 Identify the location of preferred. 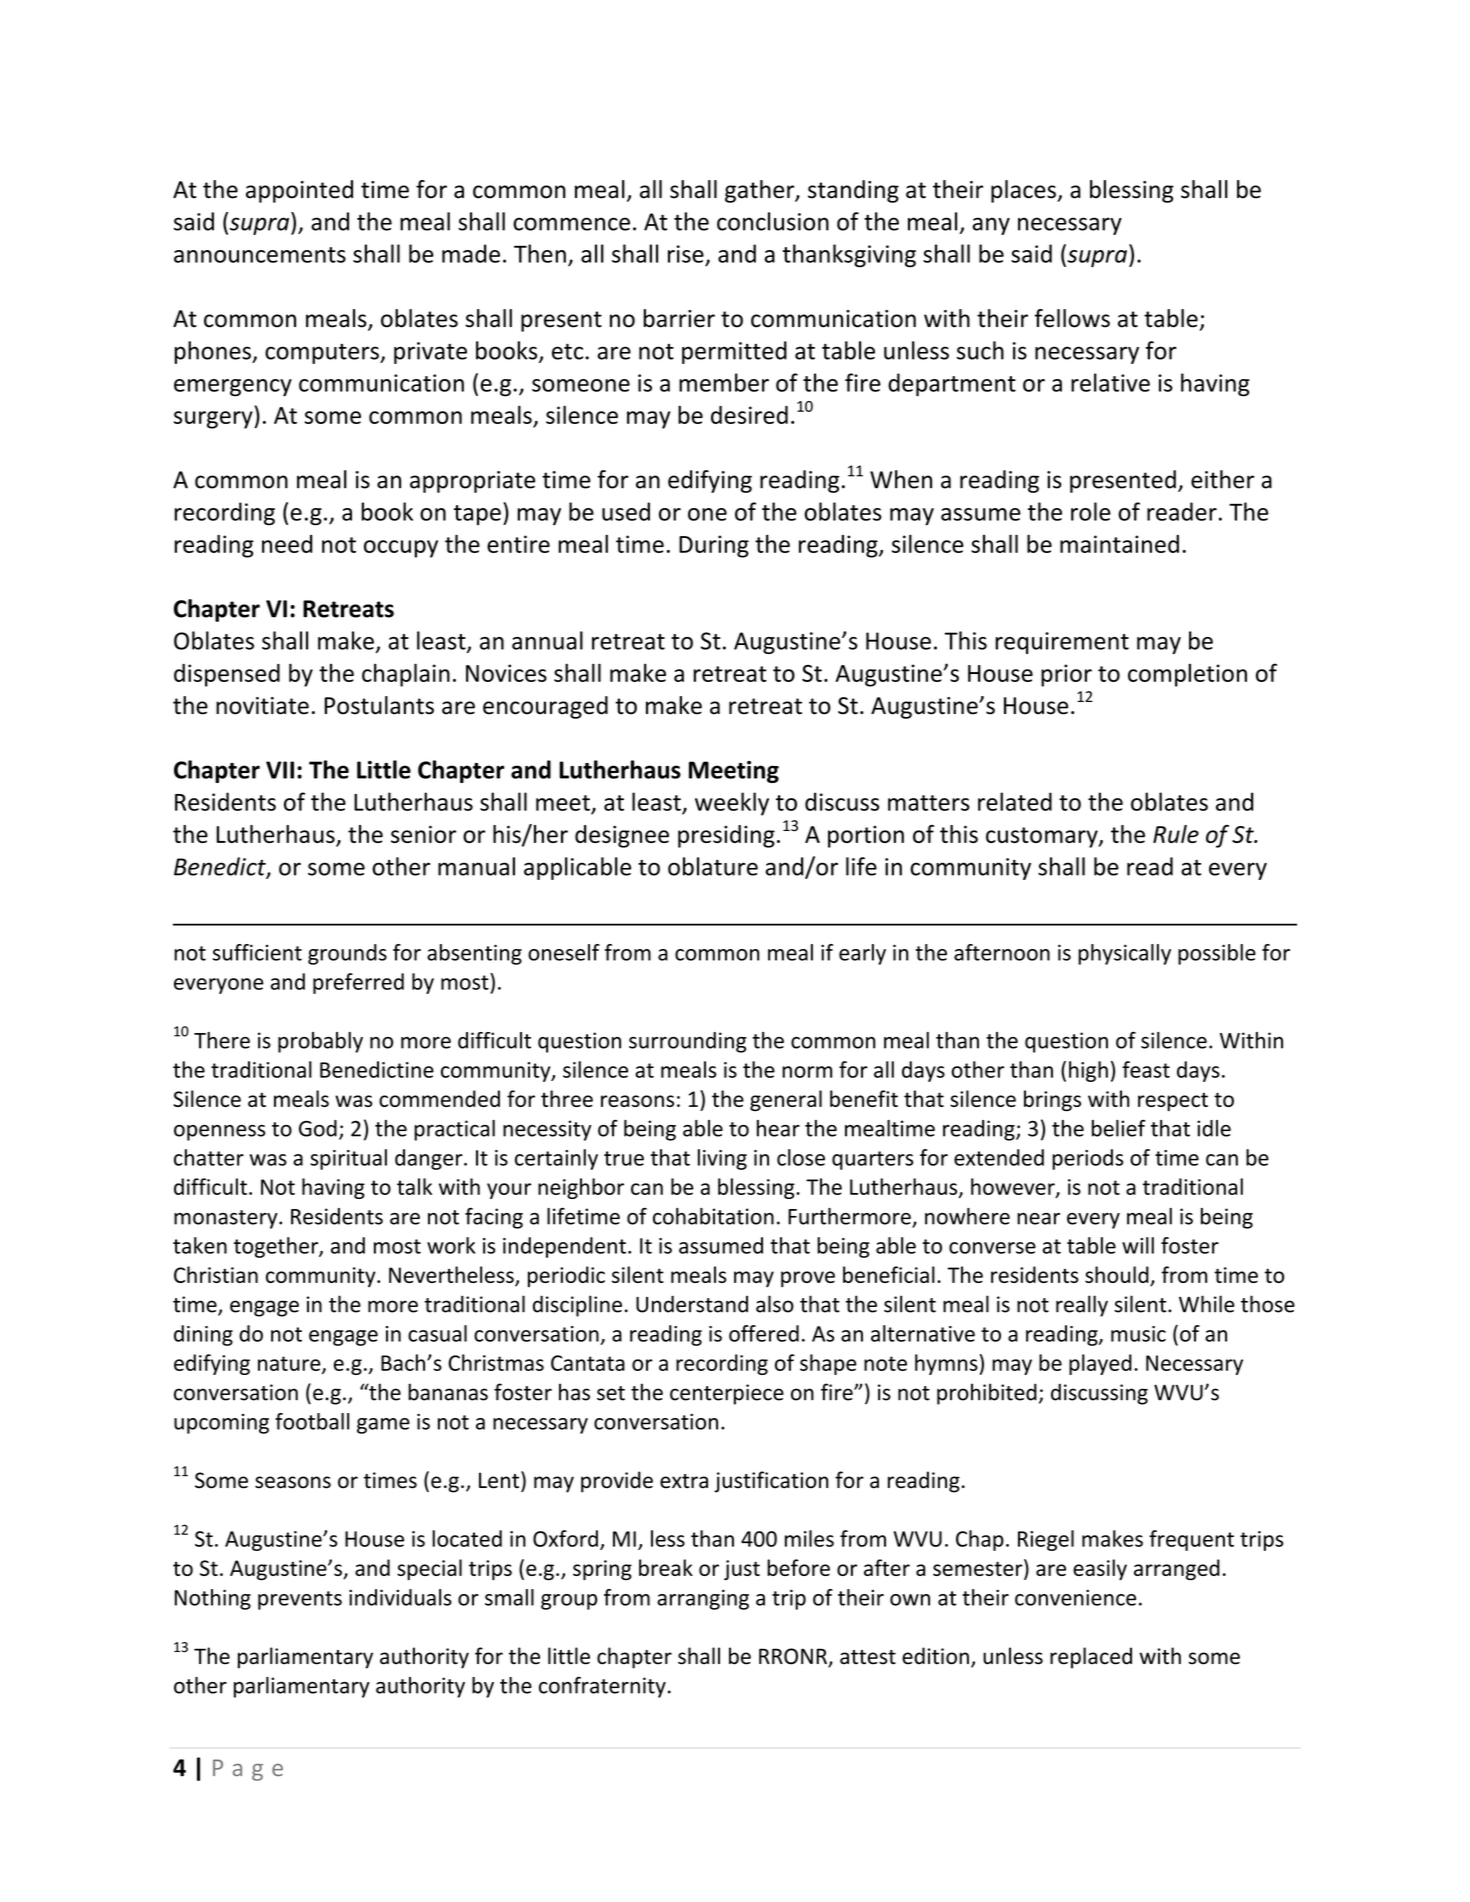
(358, 983).
